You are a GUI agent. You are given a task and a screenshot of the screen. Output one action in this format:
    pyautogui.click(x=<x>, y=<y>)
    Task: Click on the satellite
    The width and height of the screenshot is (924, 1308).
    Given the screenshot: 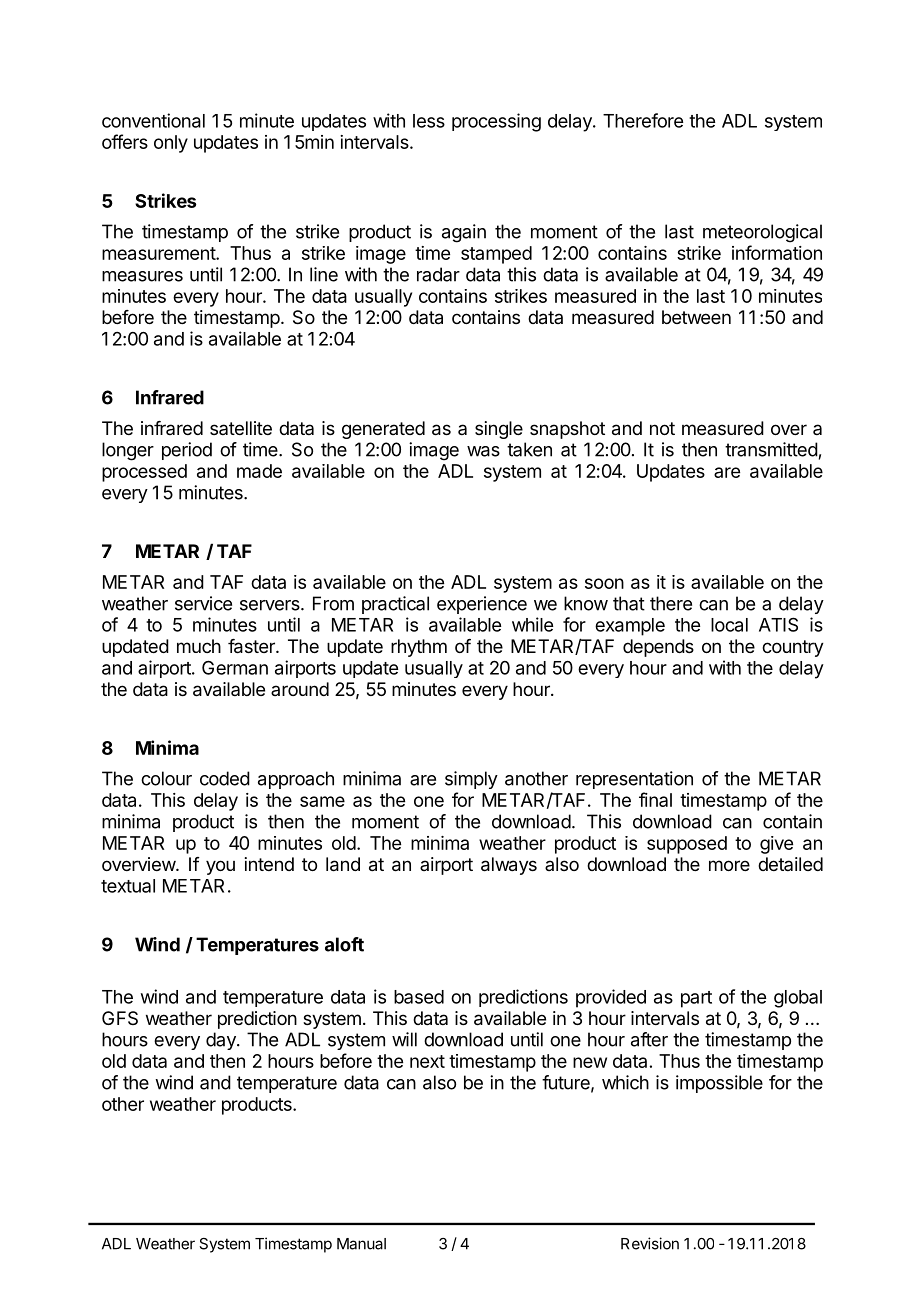 What is the action you would take?
    pyautogui.click(x=241, y=428)
